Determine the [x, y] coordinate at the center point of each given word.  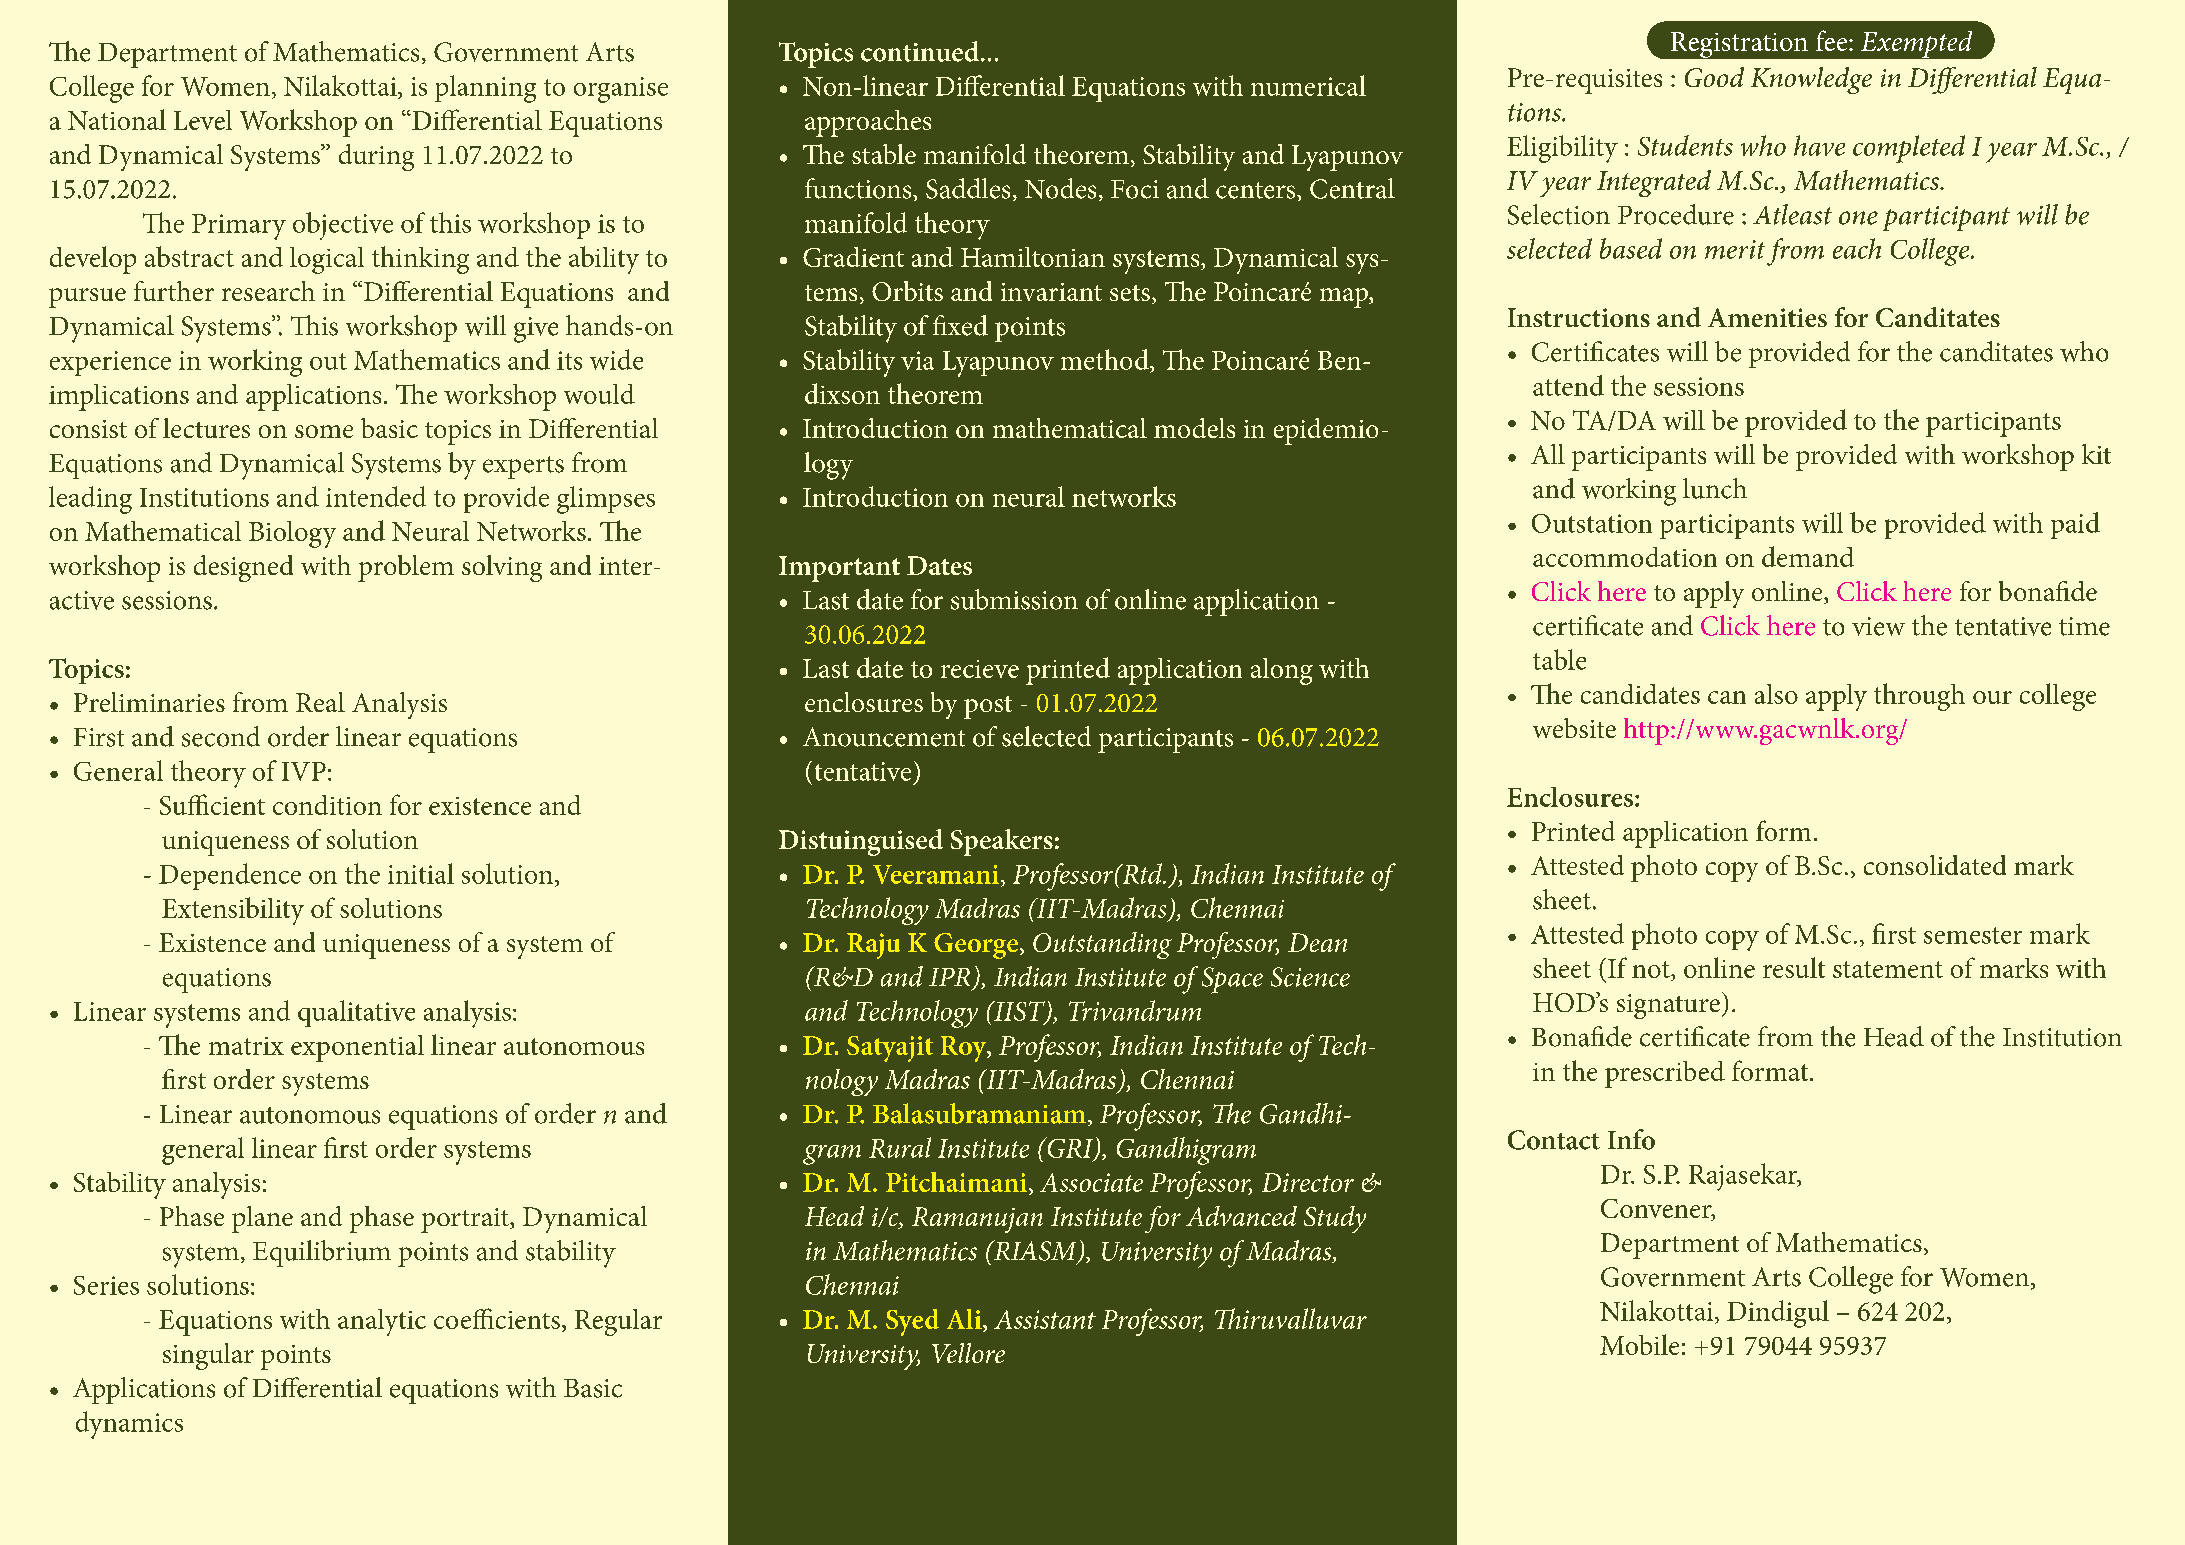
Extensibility [233, 911]
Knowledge [1811, 80]
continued [920, 51]
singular [208, 1356]
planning [485, 89]
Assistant [1045, 1319]
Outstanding [1102, 945]
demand [1808, 556]
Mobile [1639, 1344]
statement [1888, 969]
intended [376, 496]
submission [1014, 599]
